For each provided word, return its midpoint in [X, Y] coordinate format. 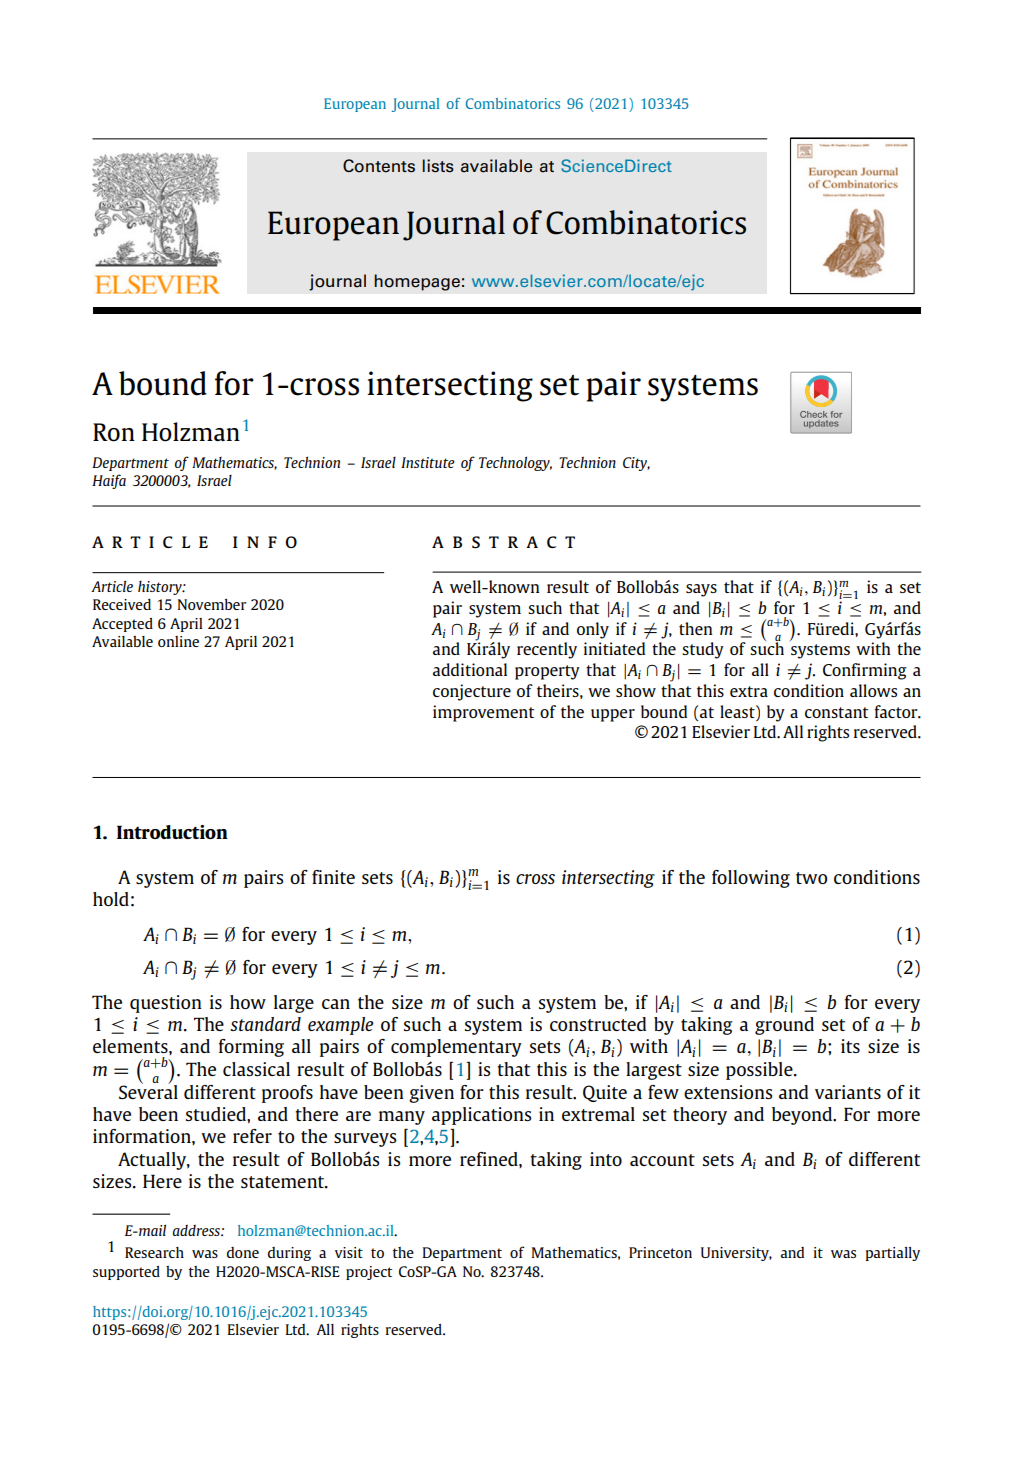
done [243, 1252]
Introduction [172, 832]
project [369, 1273]
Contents [379, 166]
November [212, 604]
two [811, 878]
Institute [428, 462]
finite [333, 877]
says [701, 590]
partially [893, 1254]
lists [438, 166]
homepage [417, 282]
